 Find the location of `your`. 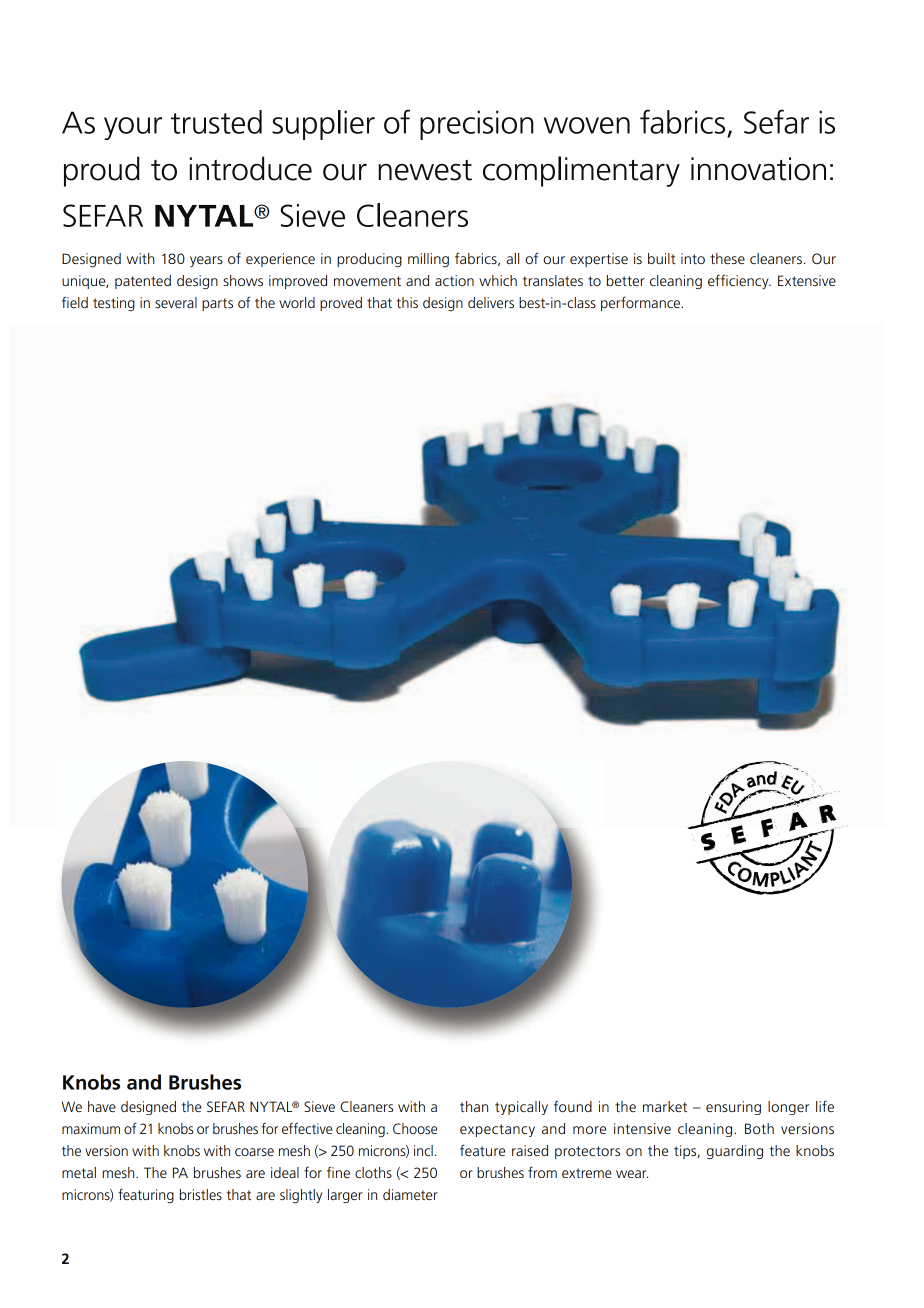

your is located at coordinates (133, 128).
